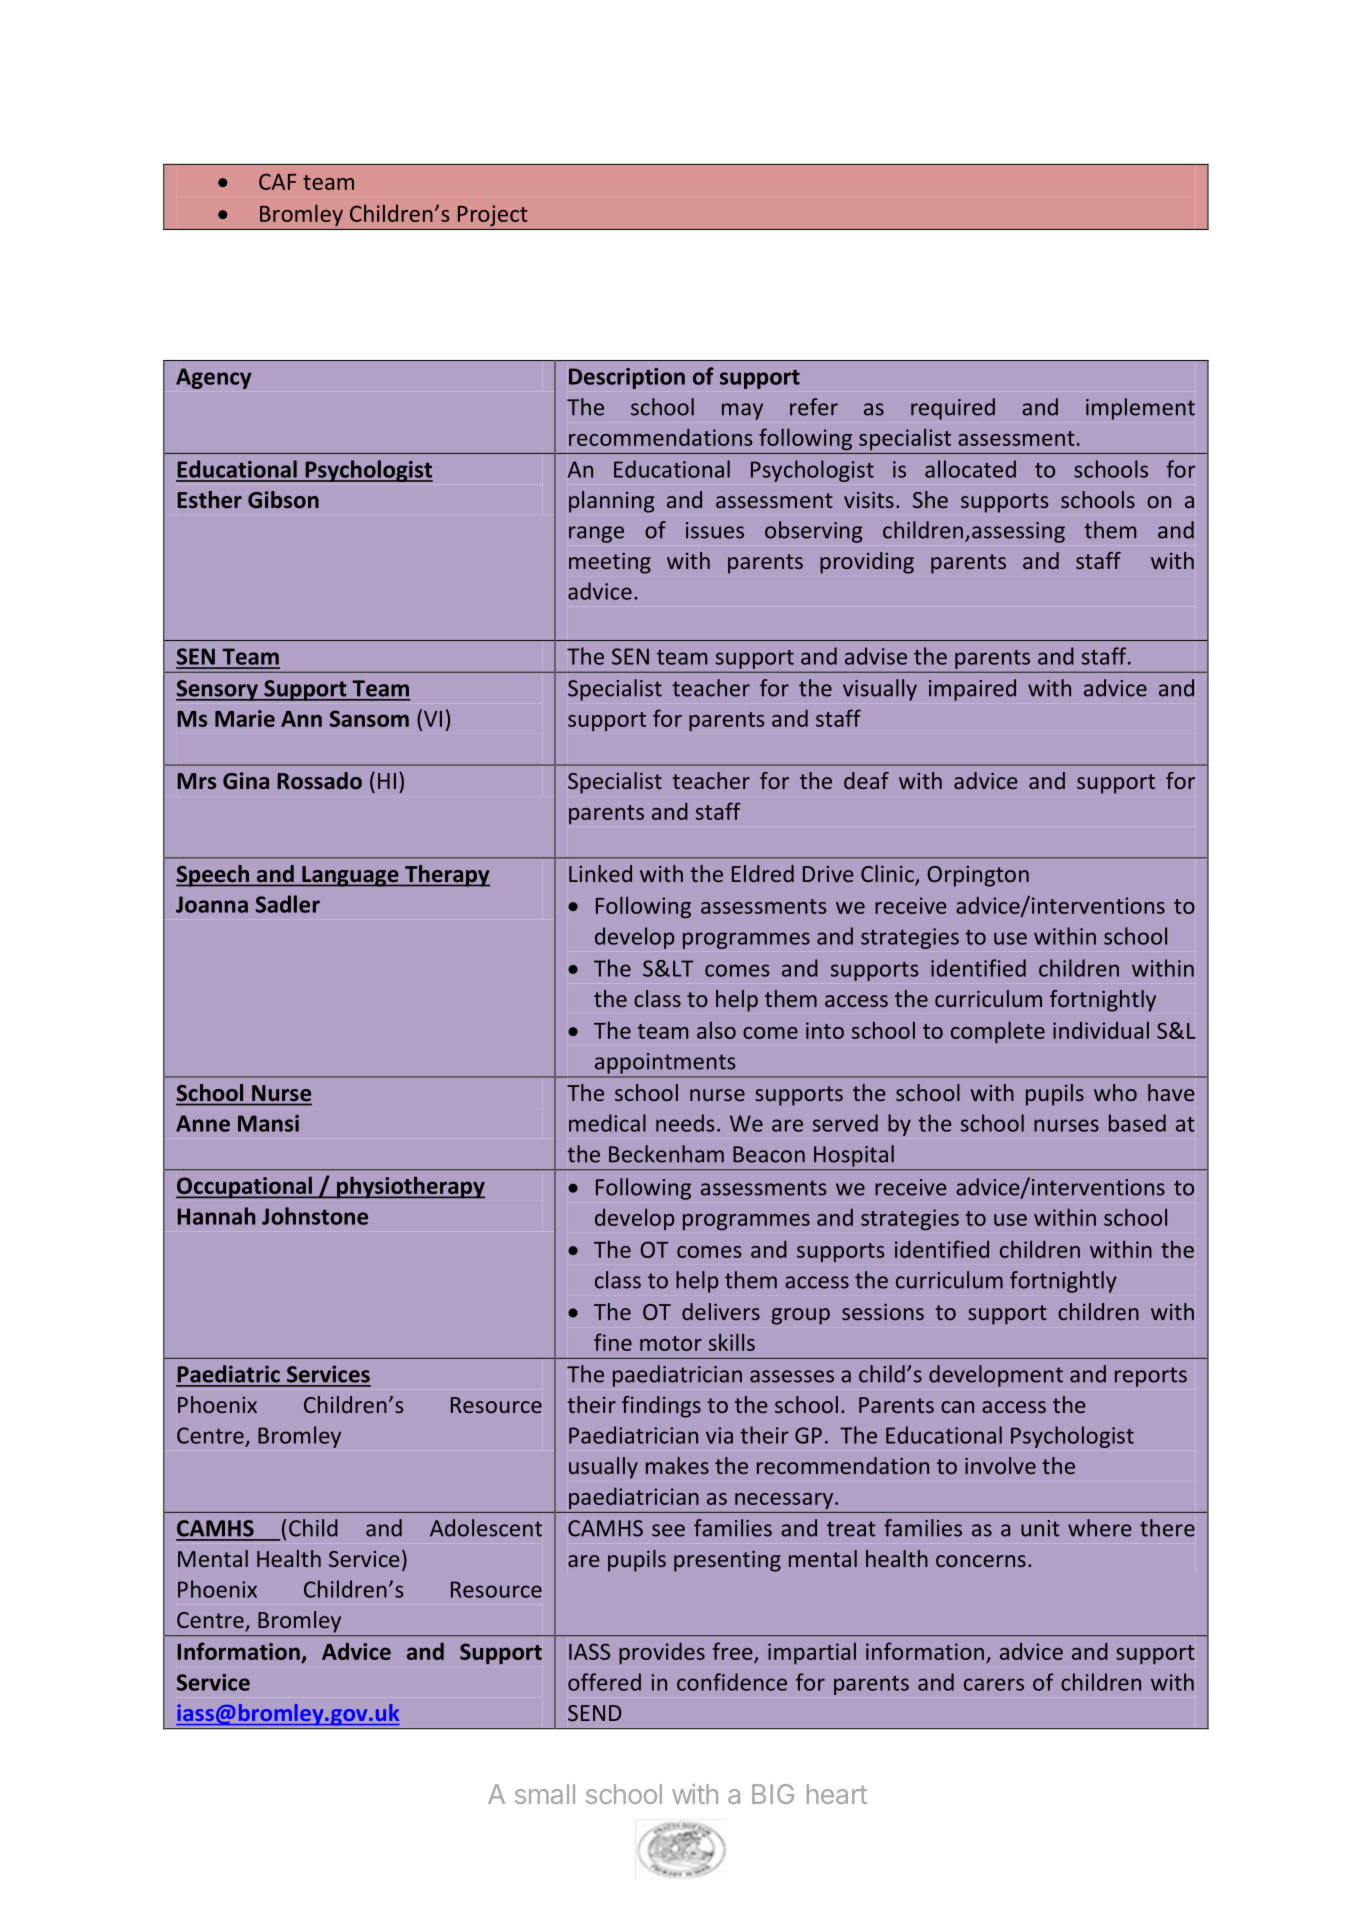 Image resolution: width=1354 pixels, height=1916 pixels. Describe the element at coordinates (1140, 409) in the screenshot. I see `implement` at that location.
